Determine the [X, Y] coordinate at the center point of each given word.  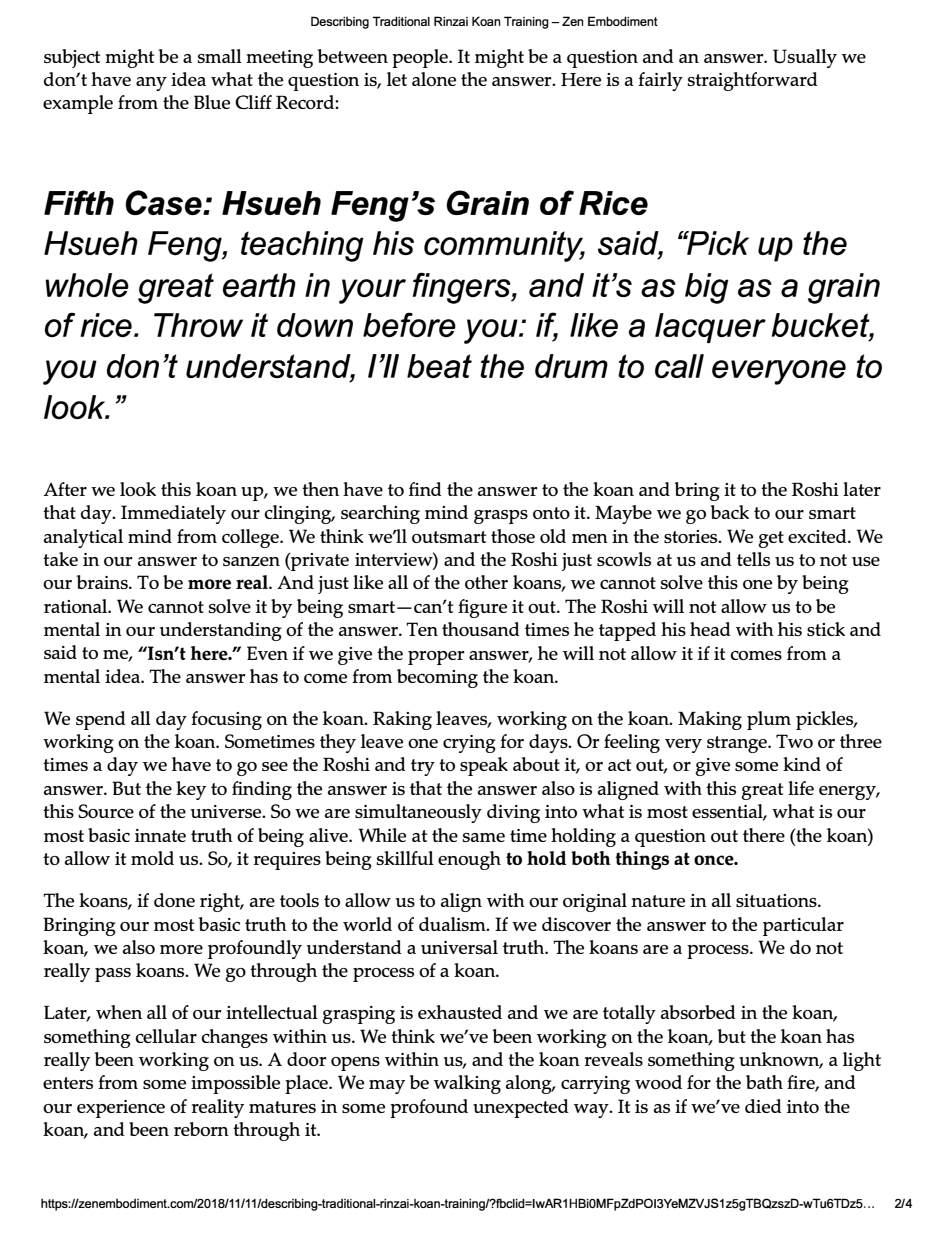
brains [103, 582]
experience [121, 1109]
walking [467, 1084]
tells [753, 559]
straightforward [753, 81]
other [486, 582]
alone [434, 79]
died [763, 1106]
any [151, 84]
